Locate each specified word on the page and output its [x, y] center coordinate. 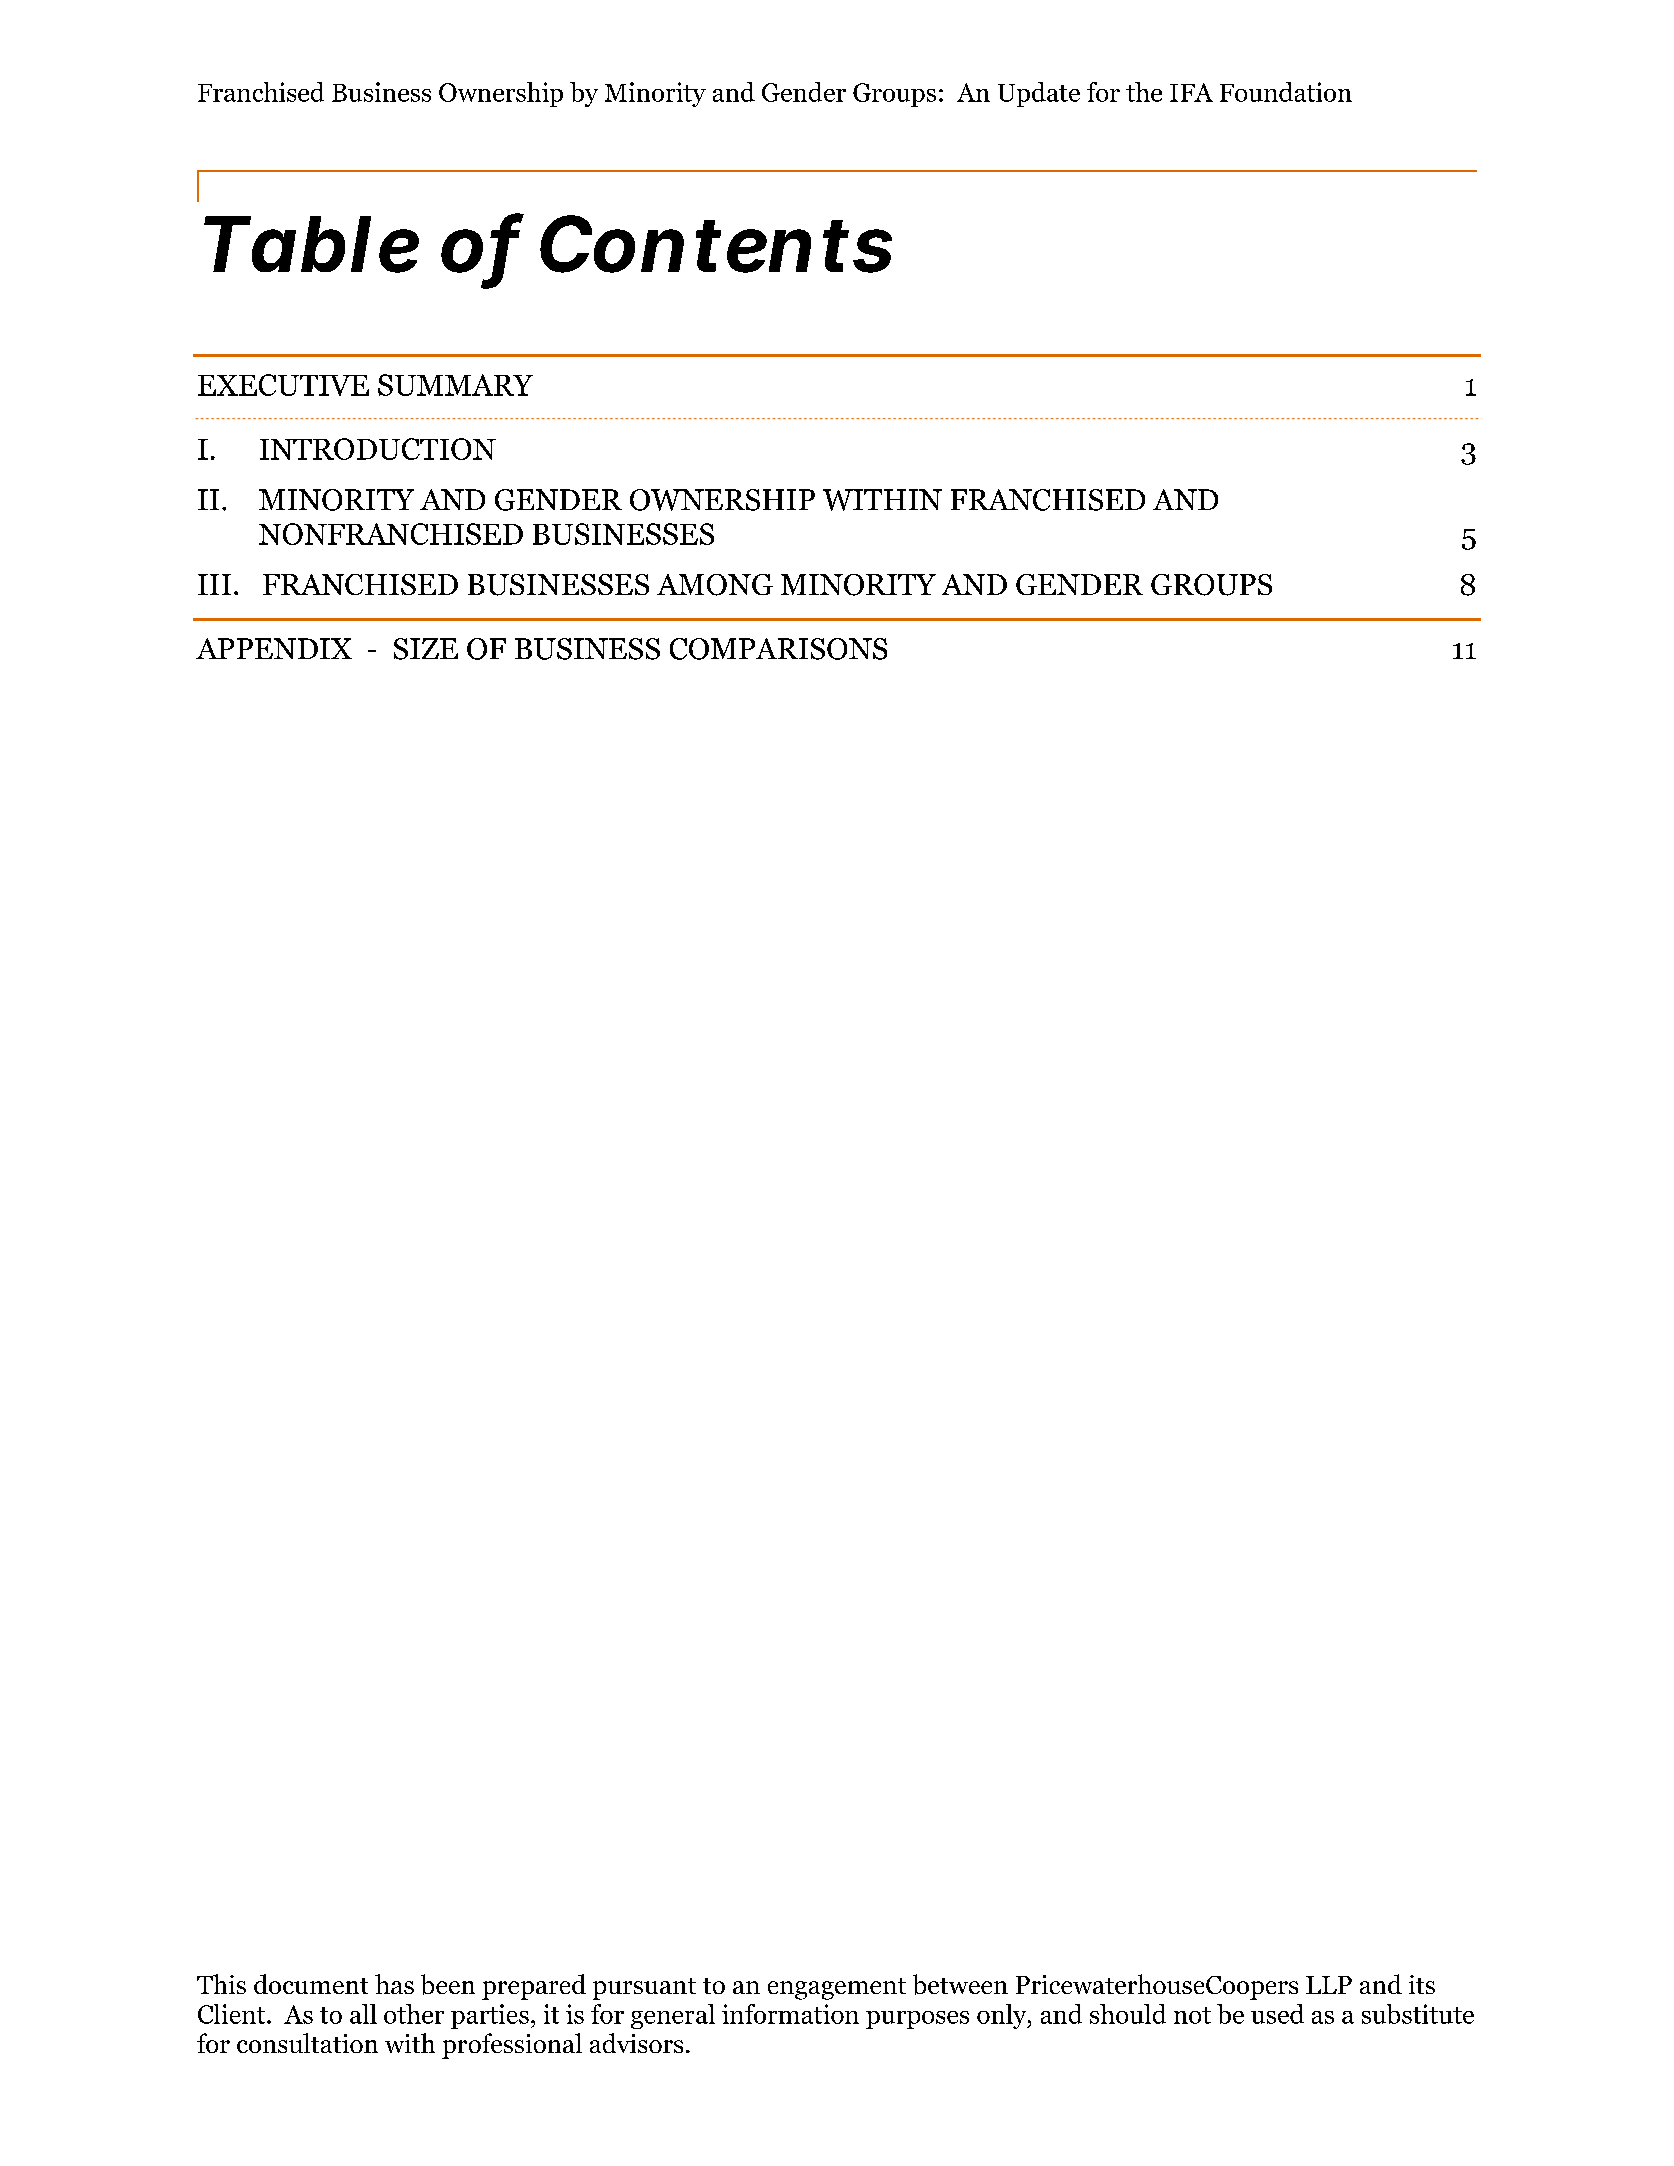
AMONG [715, 585]
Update [1039, 94]
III [214, 584]
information [790, 2014]
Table [311, 244]
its [1422, 1984]
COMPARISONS [778, 649]
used [1277, 2014]
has [394, 1984]
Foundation [1286, 92]
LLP [1329, 1985]
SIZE [426, 649]
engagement [837, 1989]
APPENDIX [274, 648]
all [363, 2014]
